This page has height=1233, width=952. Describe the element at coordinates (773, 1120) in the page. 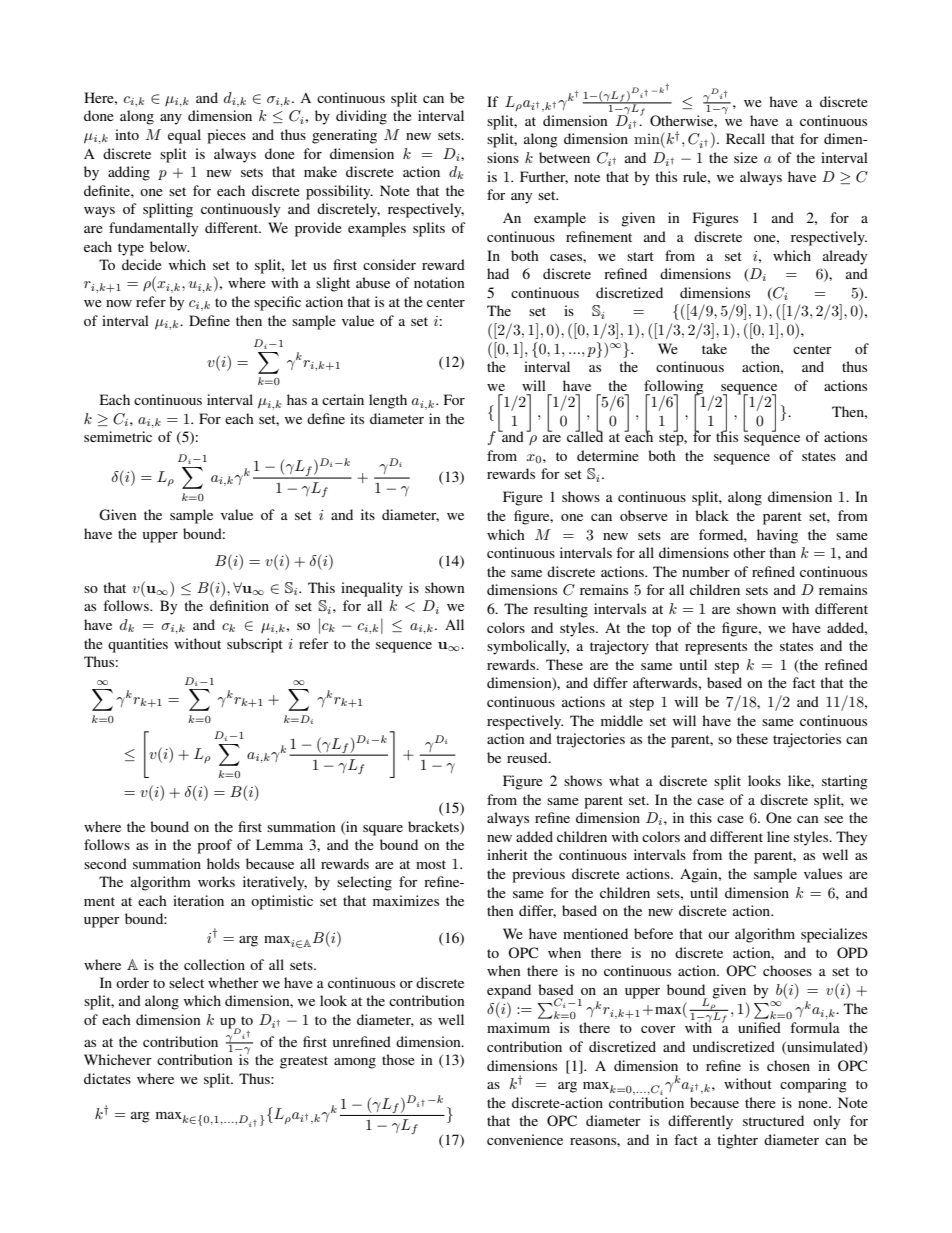

I see `structured` at that location.
